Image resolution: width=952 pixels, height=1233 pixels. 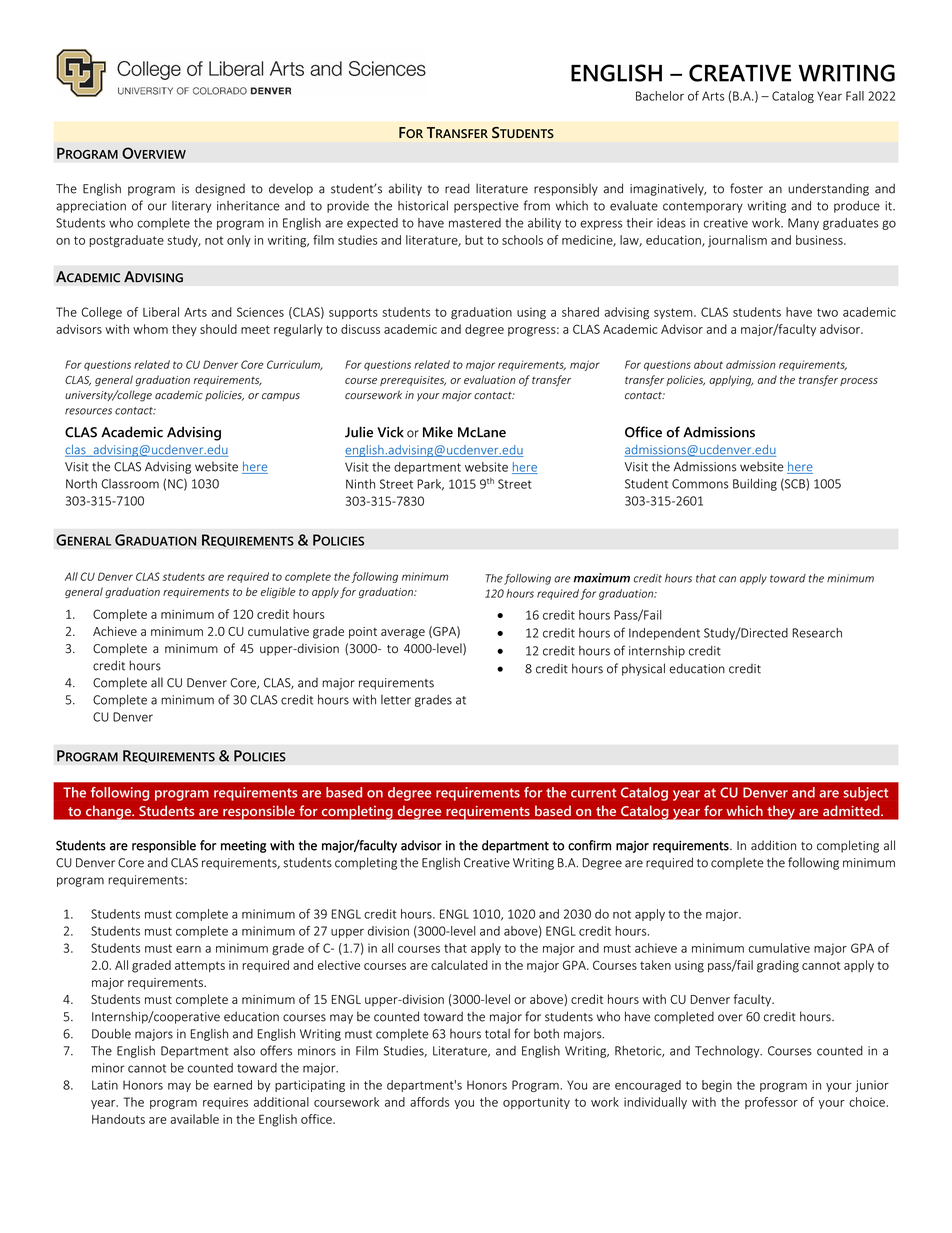 I want to click on subject, so click(x=865, y=794).
